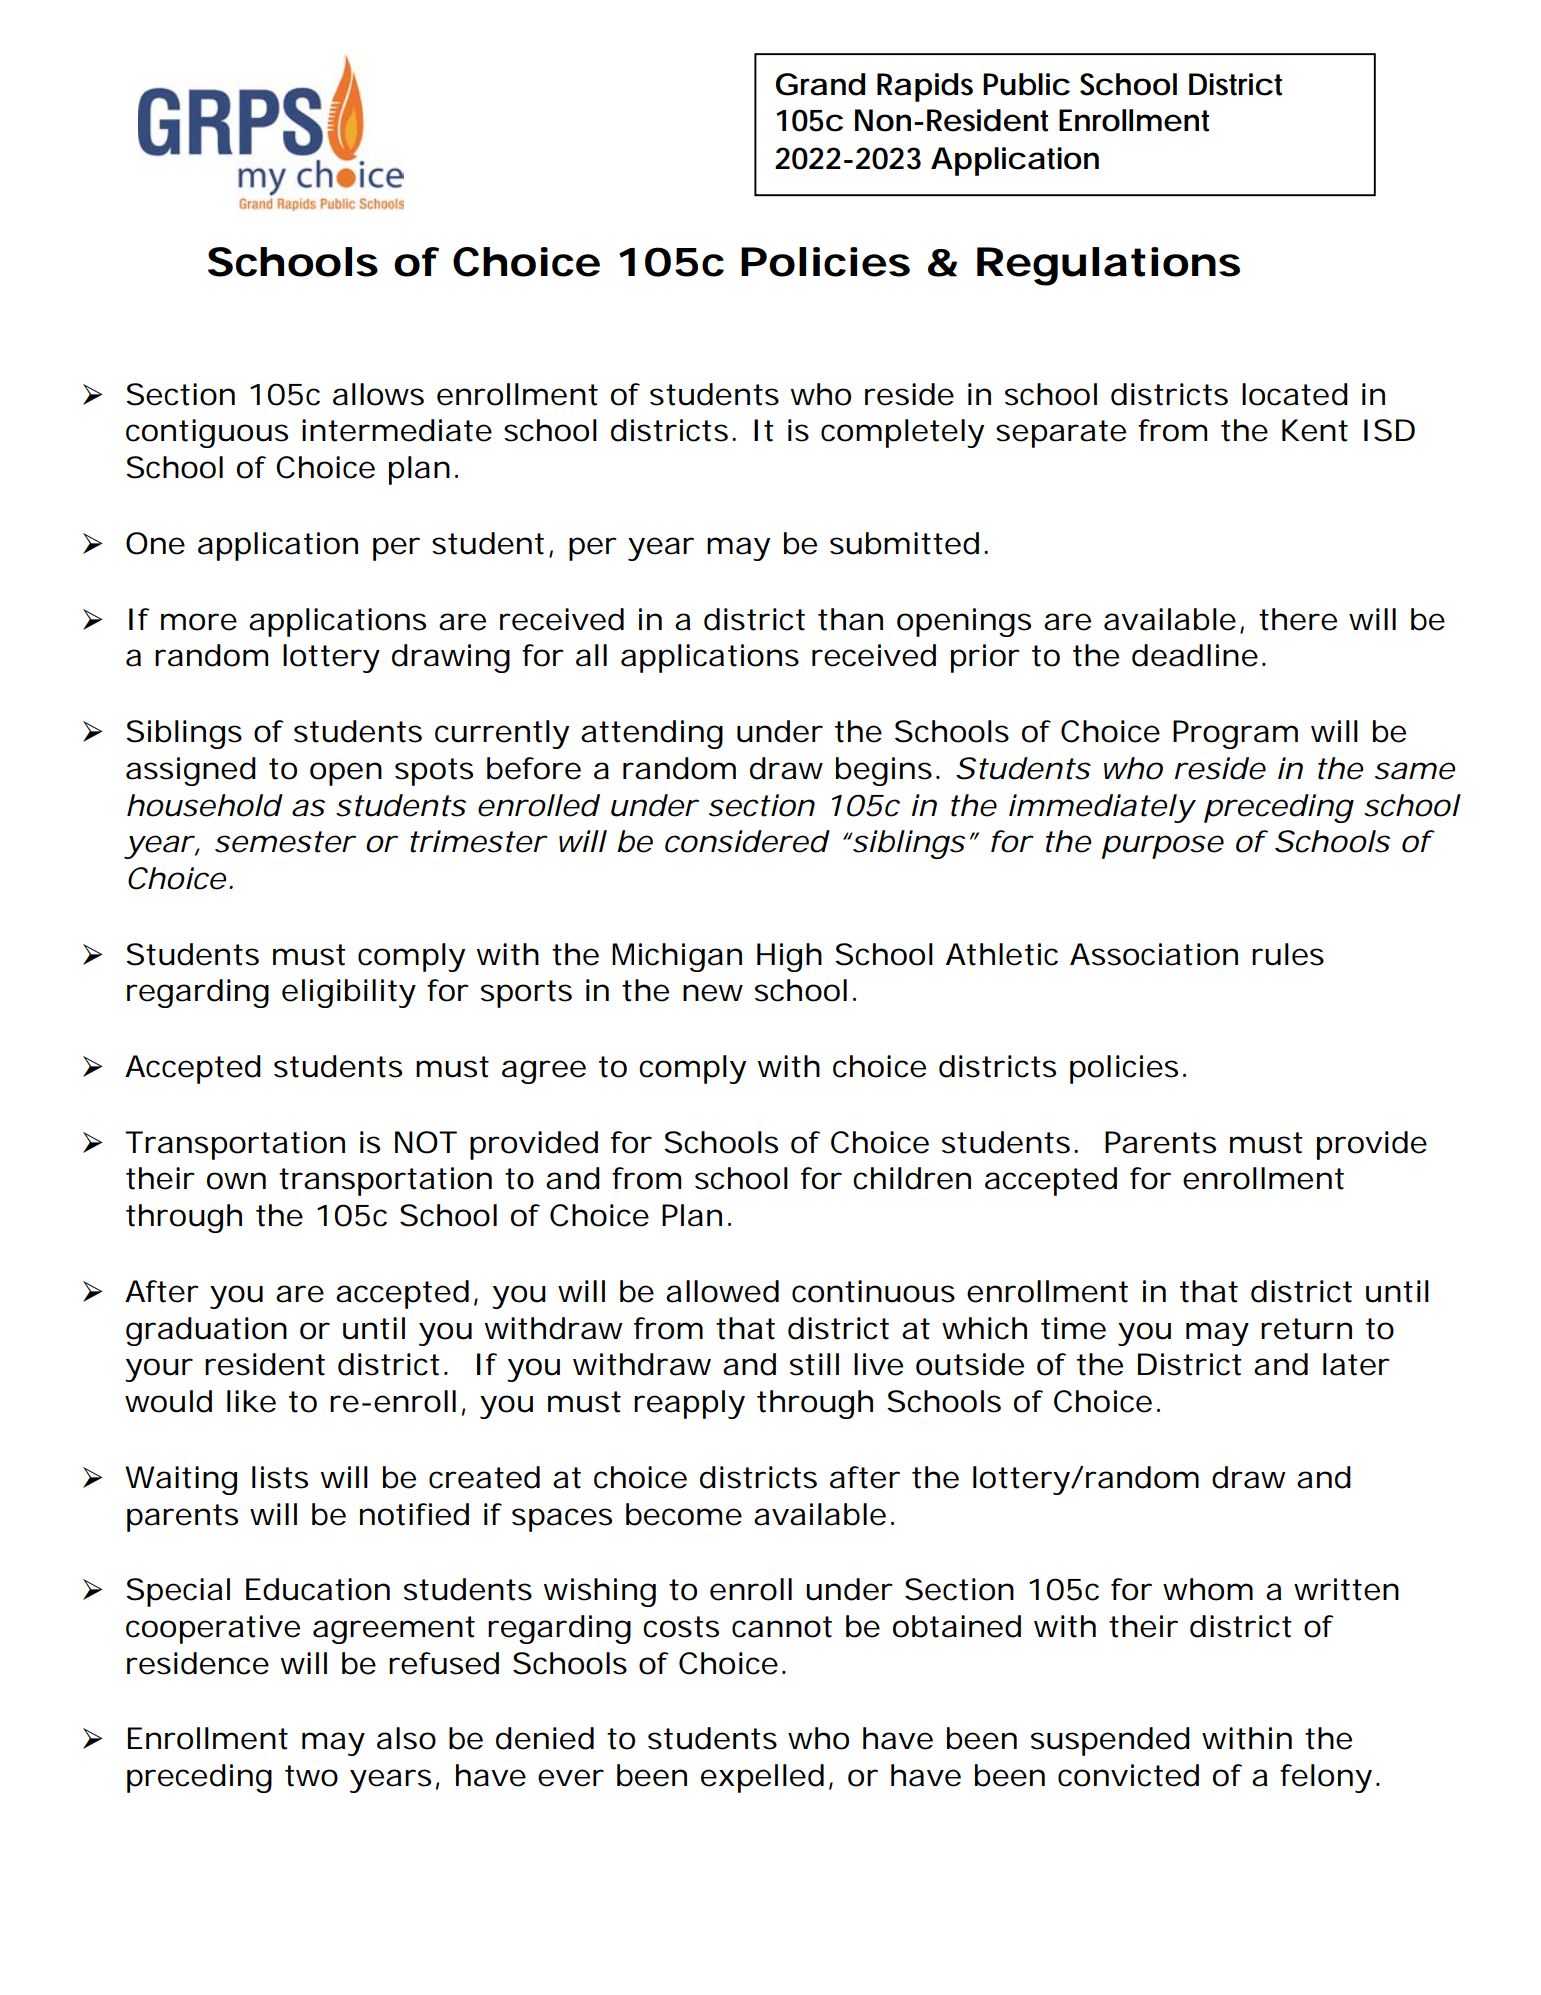 This screenshot has height=1995, width=1541. What do you see at coordinates (236, 1181) in the screenshot?
I see `own` at bounding box center [236, 1181].
